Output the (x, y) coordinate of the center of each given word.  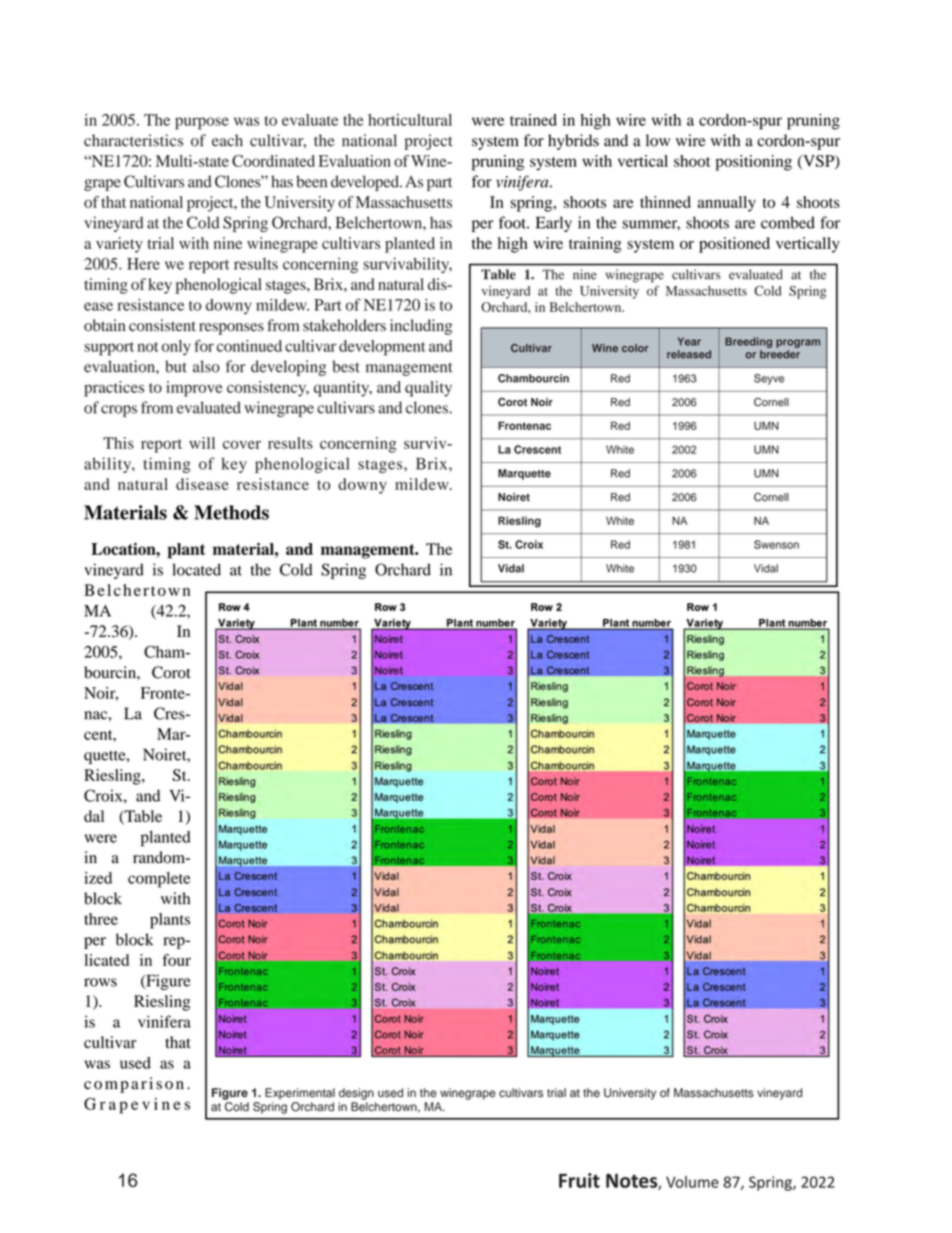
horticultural (410, 120)
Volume (692, 1182)
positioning (754, 163)
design (356, 1094)
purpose (202, 123)
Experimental (300, 1094)
